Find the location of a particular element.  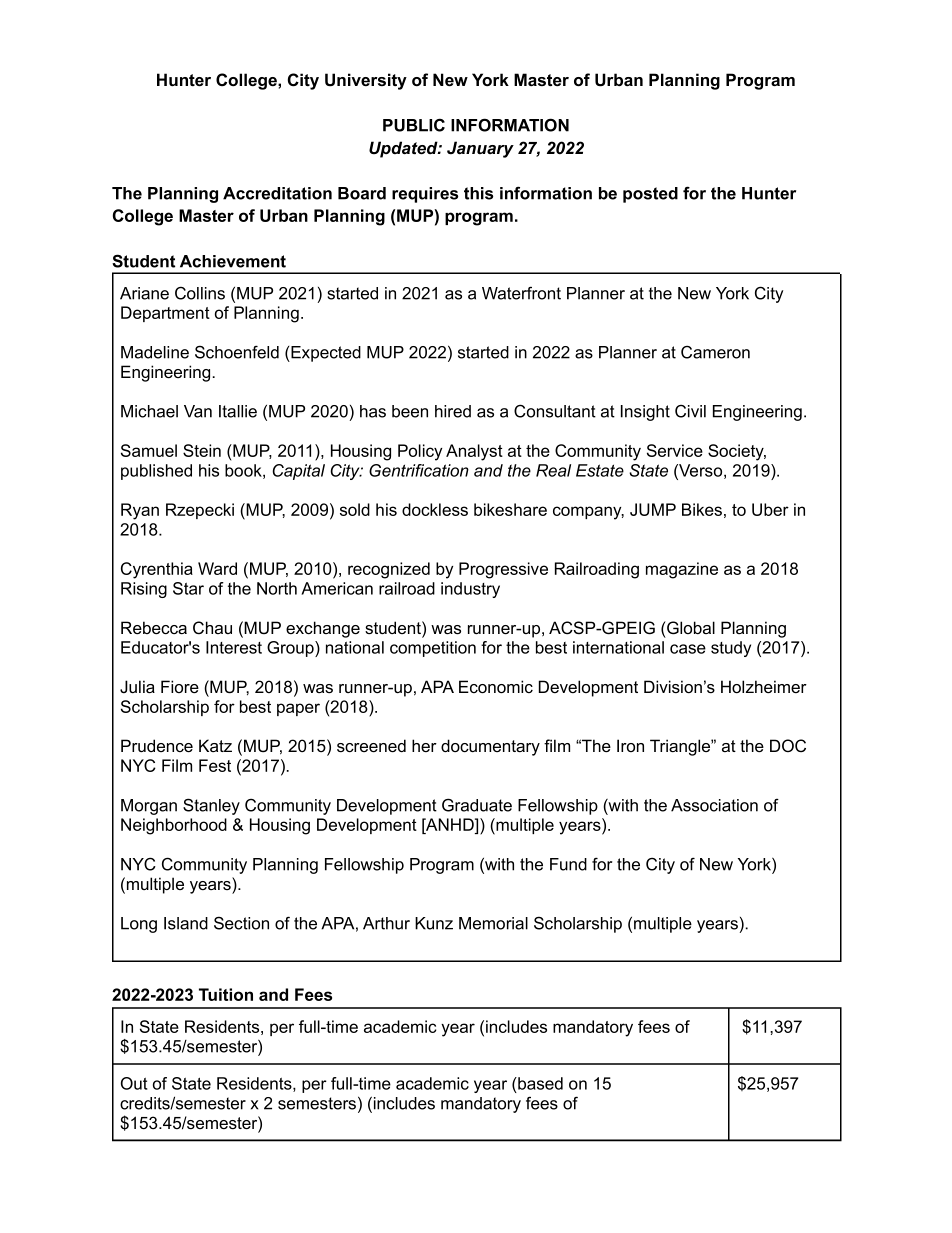

posted is located at coordinates (650, 195).
